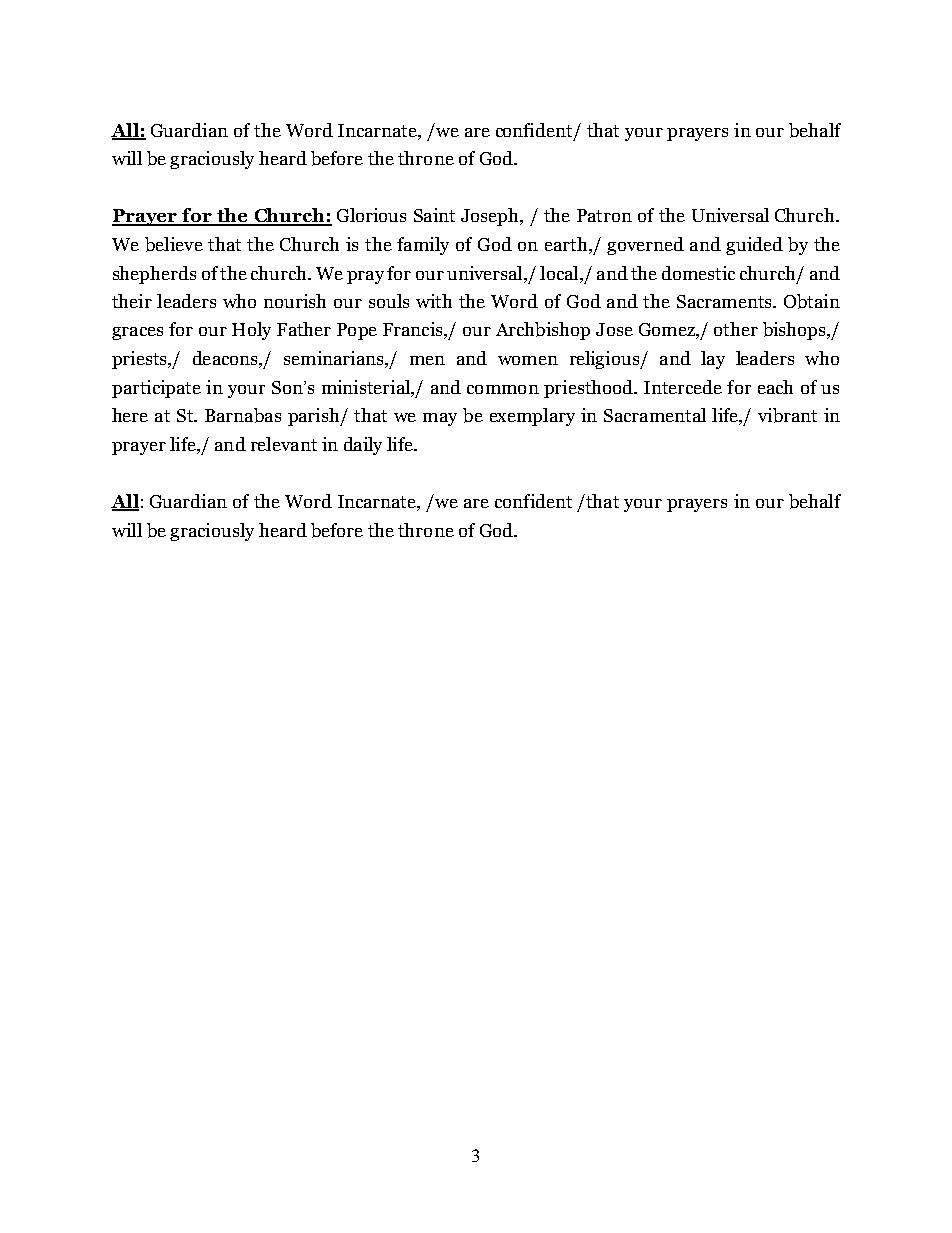 This screenshot has width=952, height=1233. What do you see at coordinates (284, 444) in the screenshot?
I see `relevant` at bounding box center [284, 444].
